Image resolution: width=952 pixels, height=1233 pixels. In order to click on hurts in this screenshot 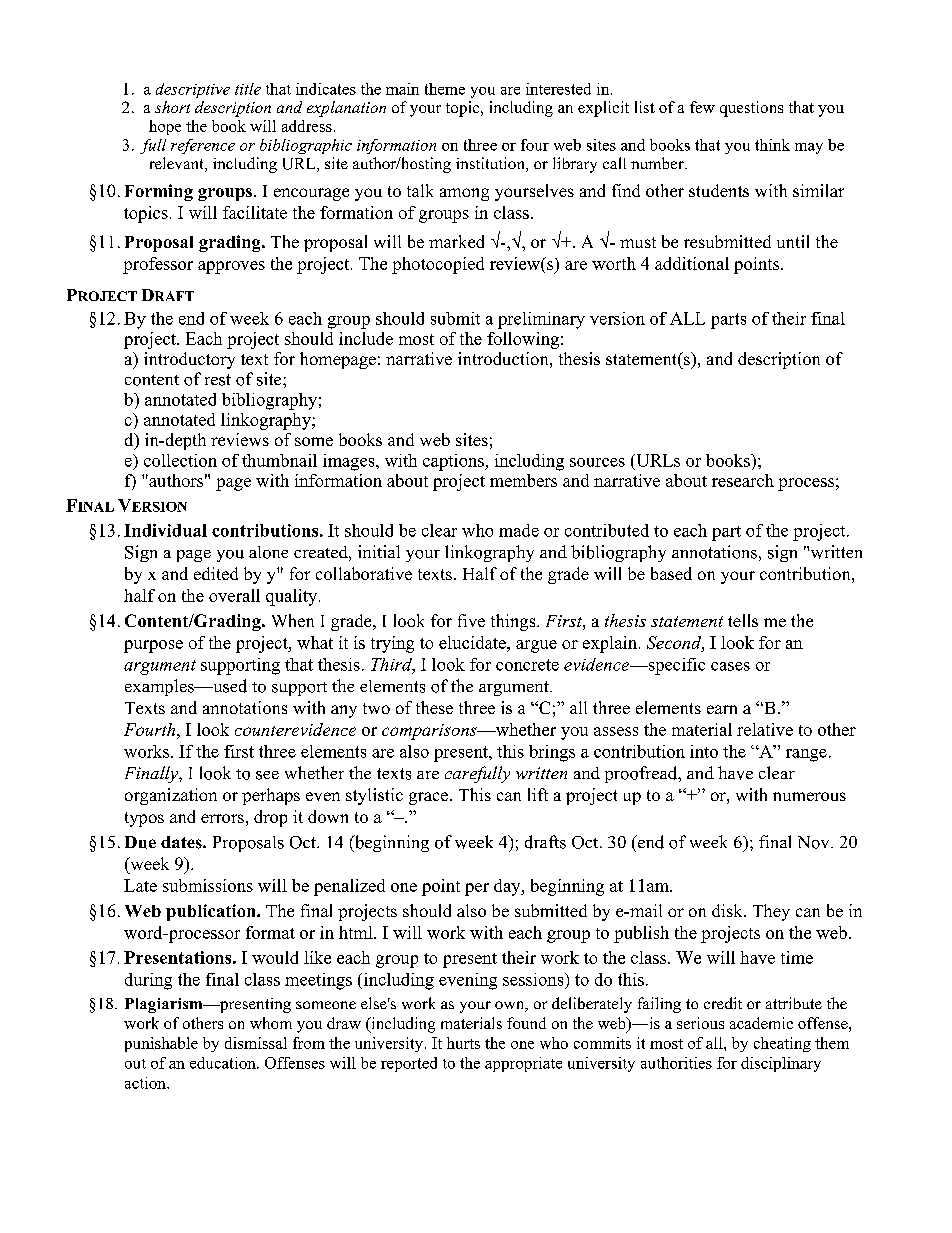, I will do `click(463, 1043)`.
